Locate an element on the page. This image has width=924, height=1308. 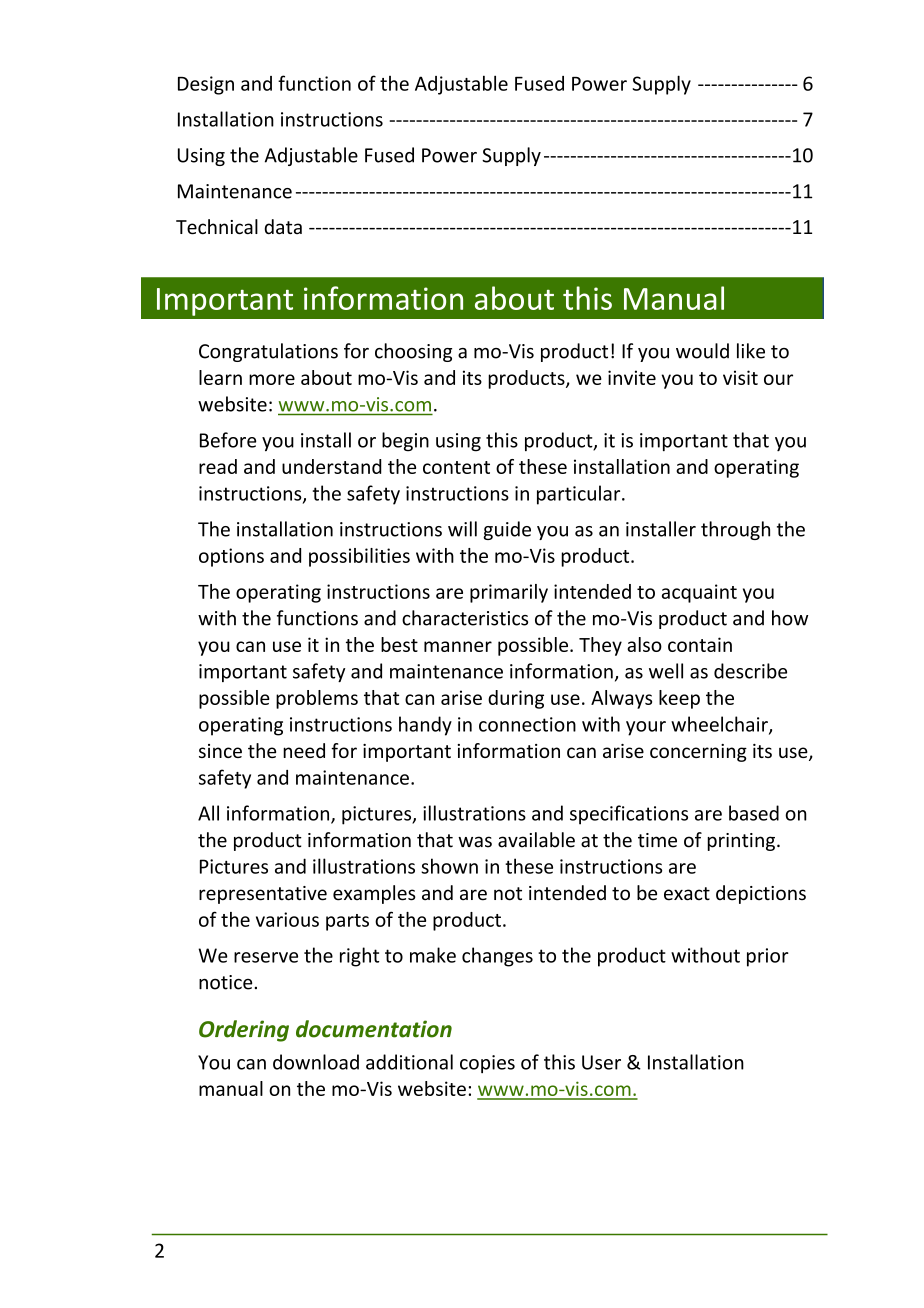
User is located at coordinates (601, 1062).
